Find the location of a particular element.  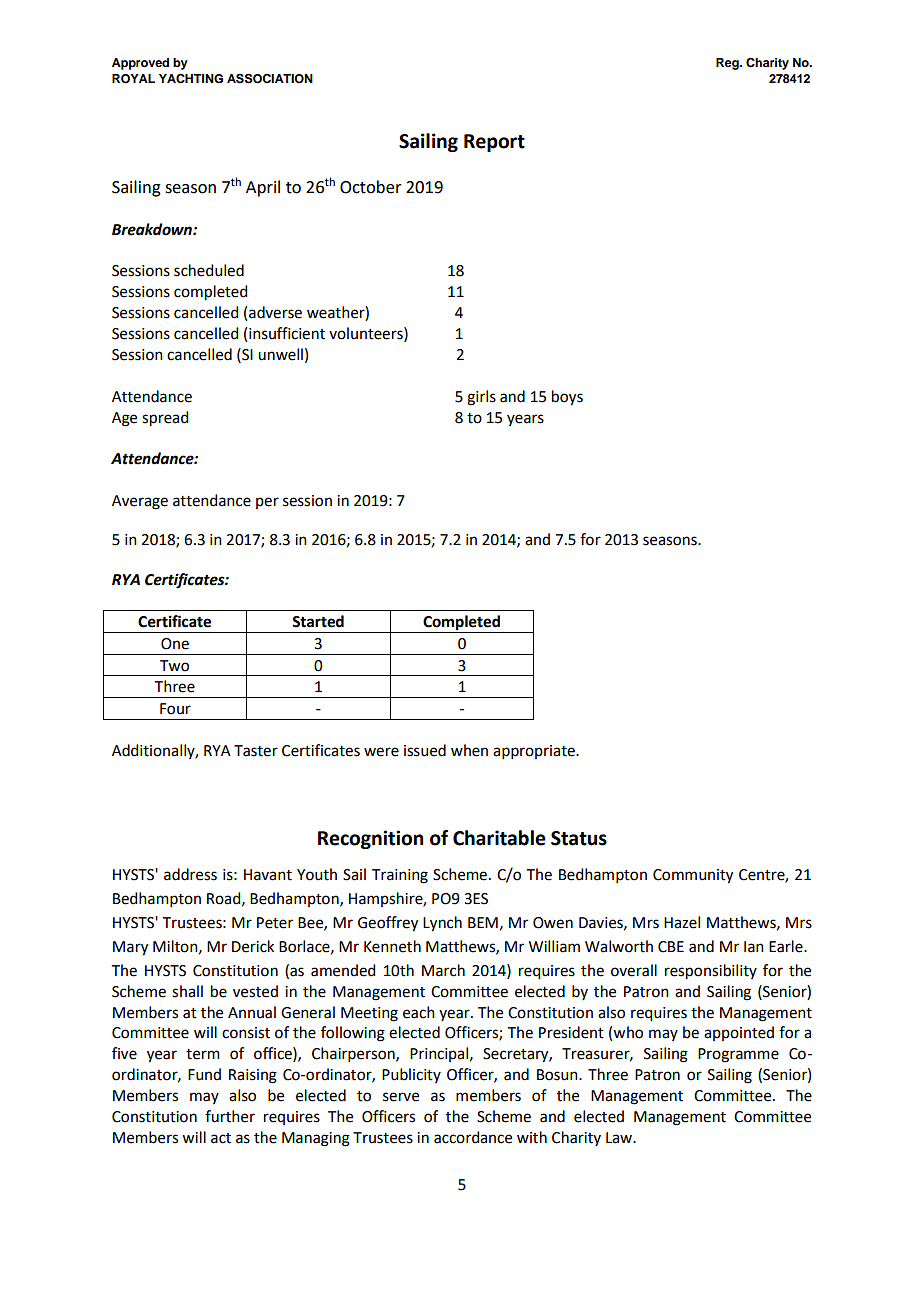

Started is located at coordinates (318, 621).
